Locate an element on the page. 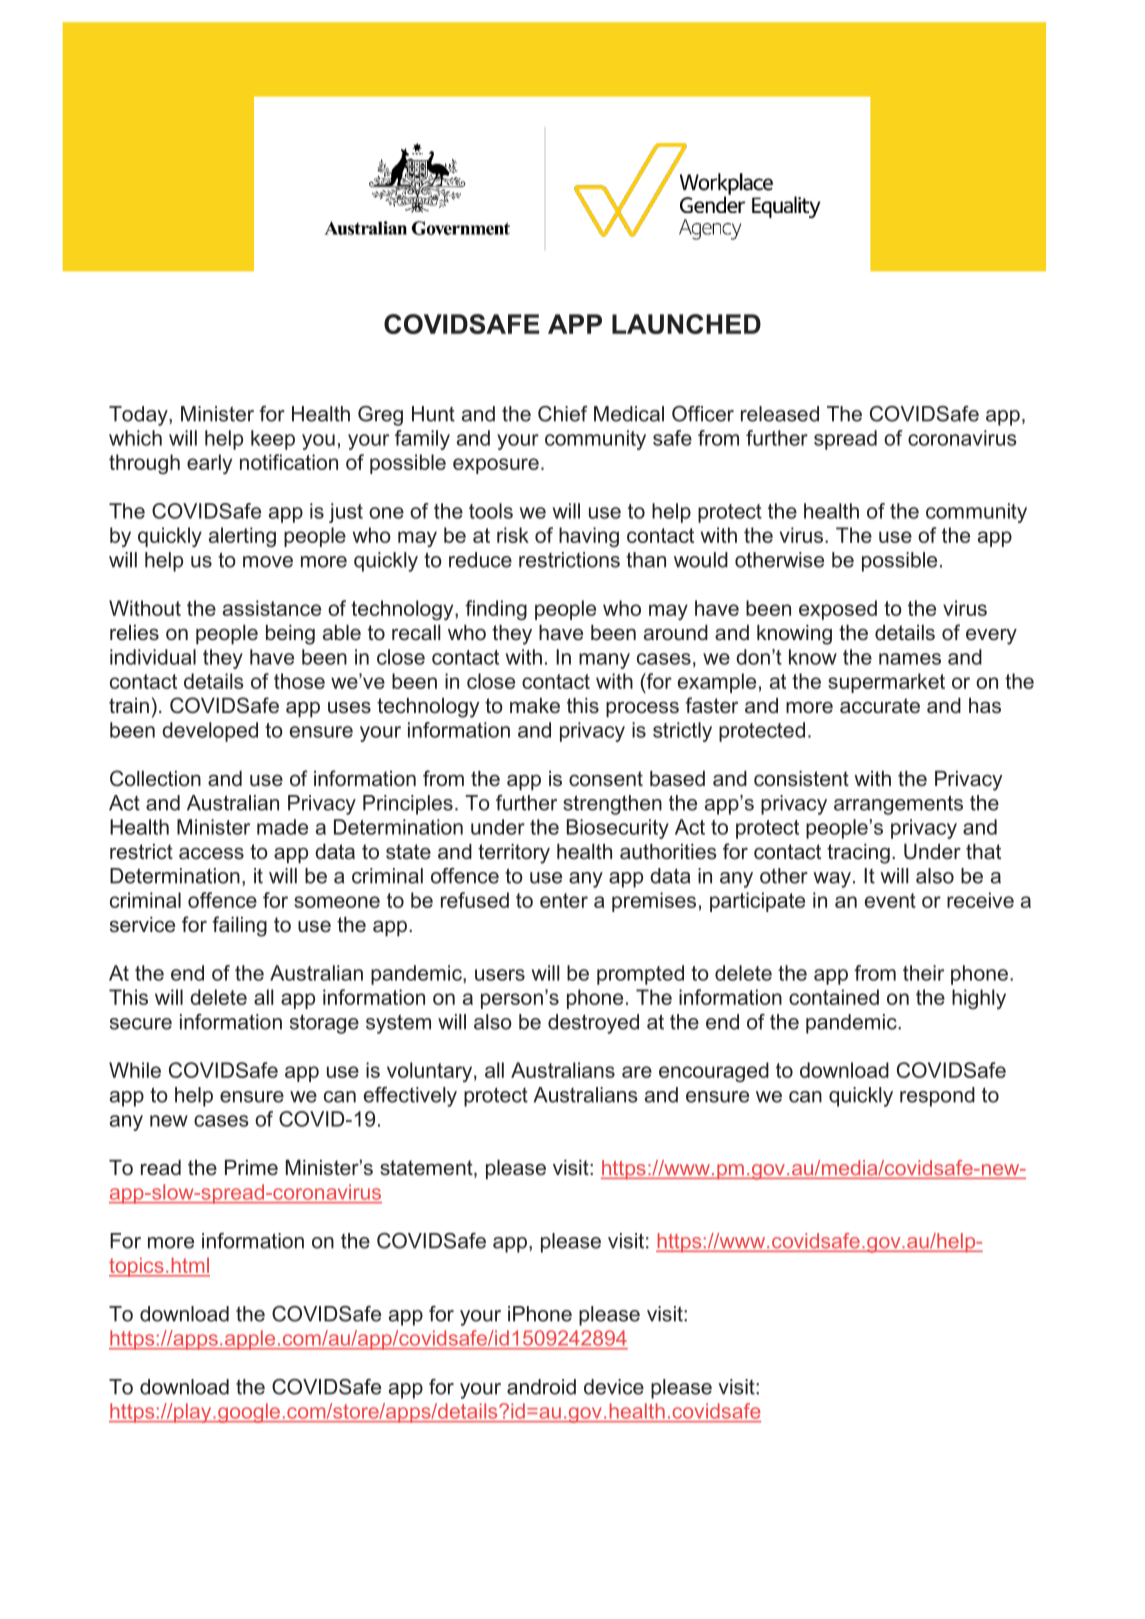 The width and height of the document is (1145, 1619). released is located at coordinates (780, 414).
